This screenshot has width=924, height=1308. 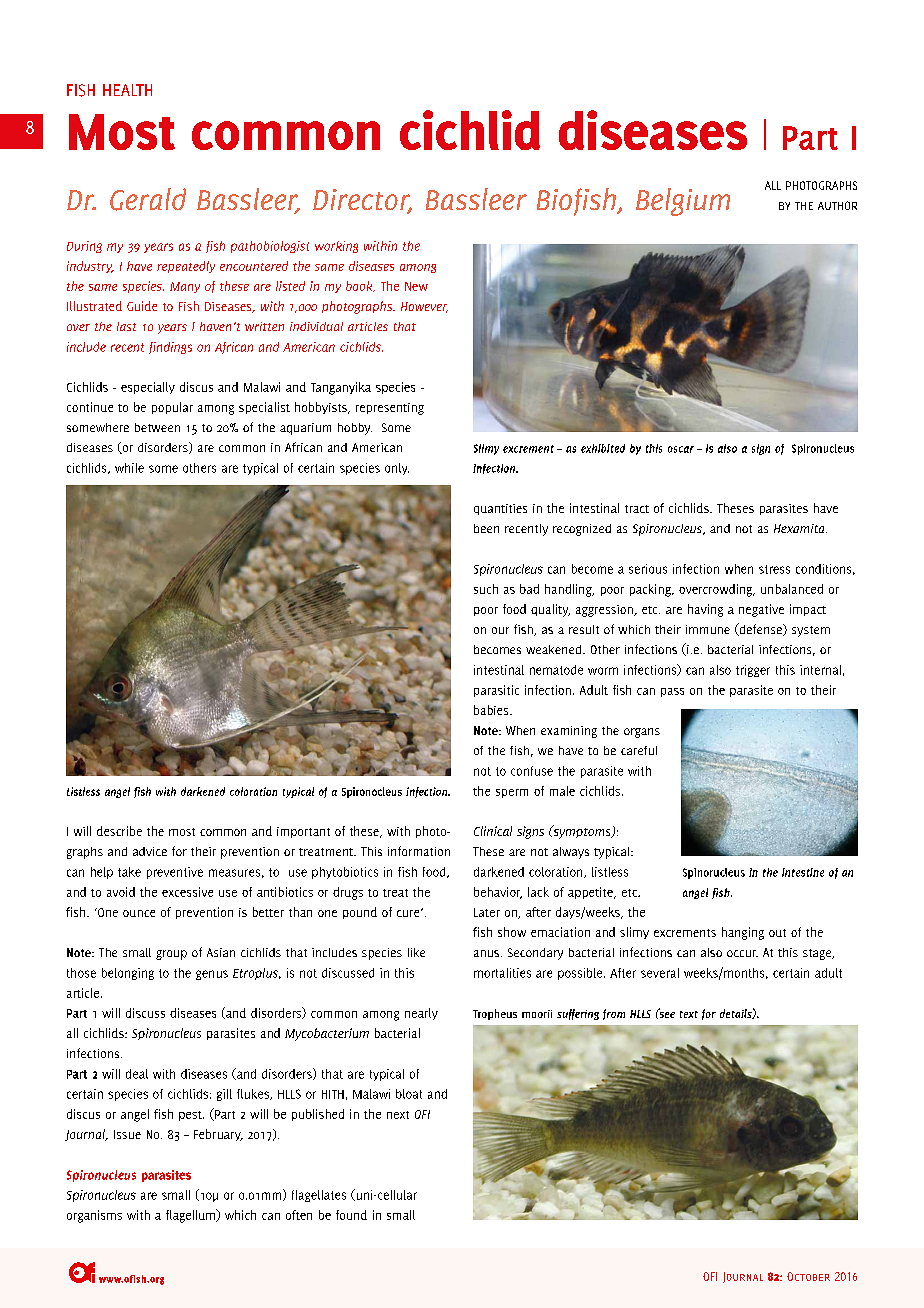 I want to click on representing, so click(x=390, y=409).
